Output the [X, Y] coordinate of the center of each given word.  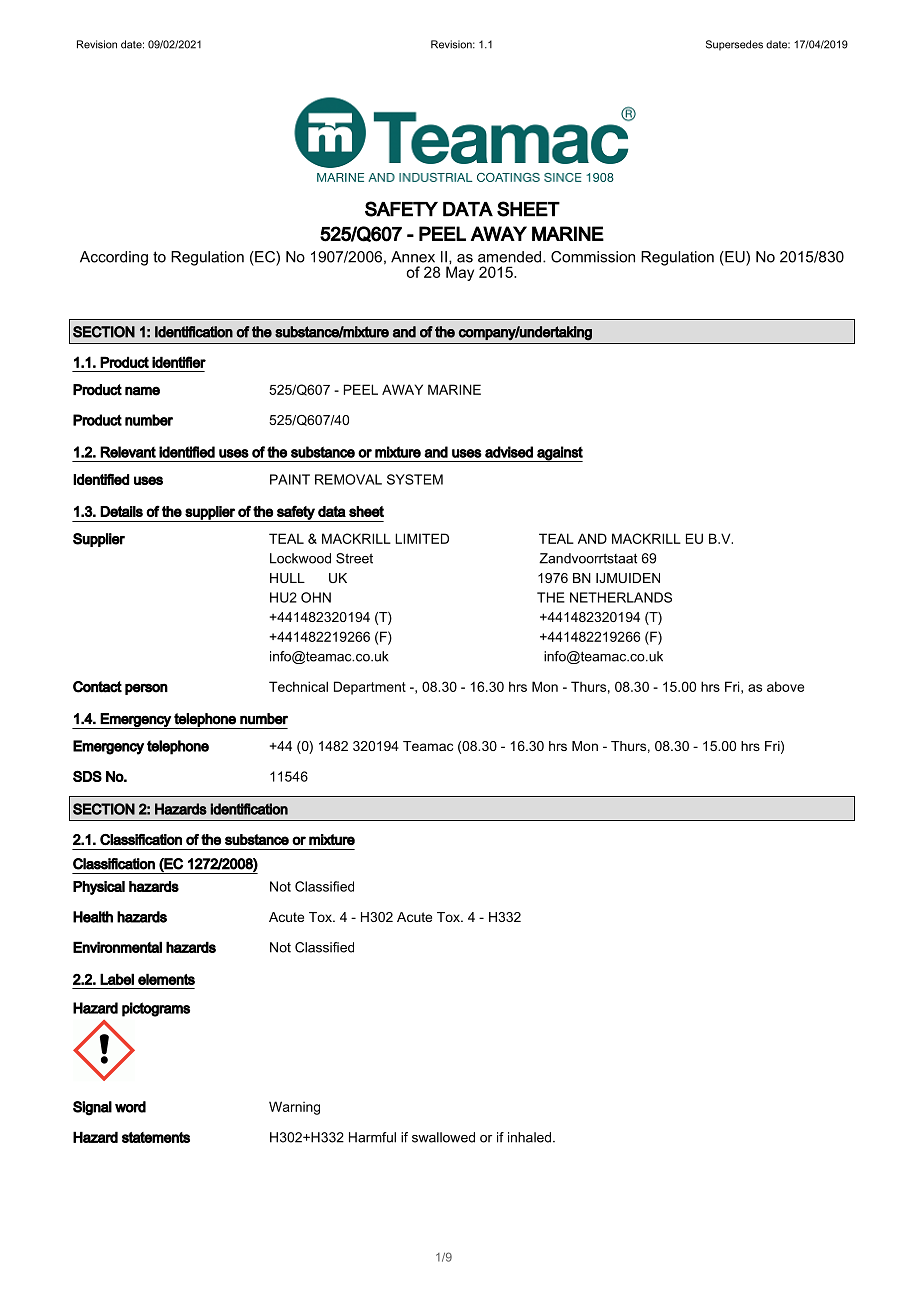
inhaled [531, 1137]
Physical [99, 888]
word [130, 1107]
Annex [413, 257]
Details [121, 511]
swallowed [443, 1137]
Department [370, 688]
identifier [179, 362]
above [785, 686]
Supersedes [734, 45]
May [460, 273]
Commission [593, 257]
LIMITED [422, 538]
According [114, 258]
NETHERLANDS [621, 597]
